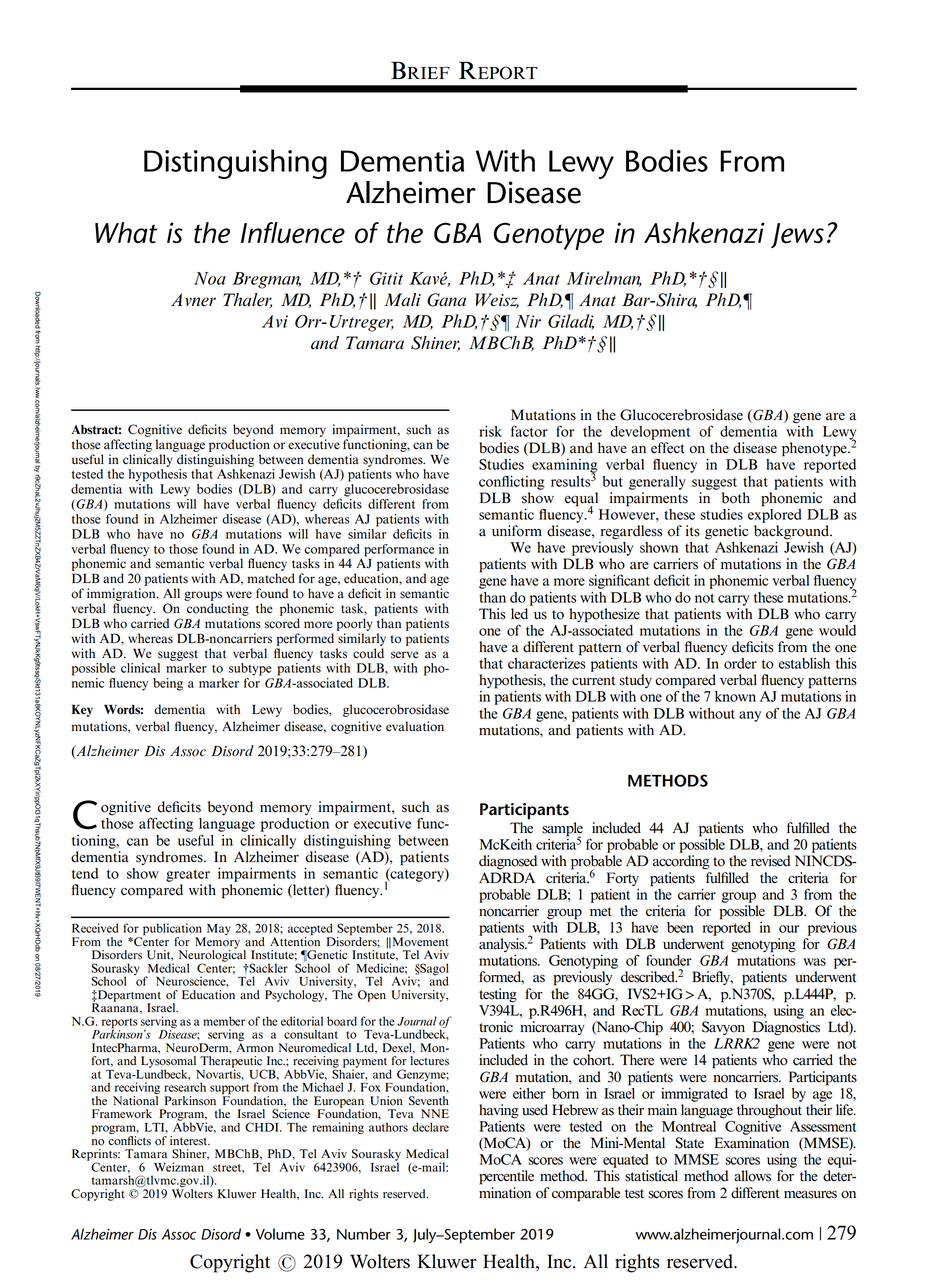 The image size is (928, 1288). What do you see at coordinates (210, 278) in the screenshot?
I see `Noa` at bounding box center [210, 278].
